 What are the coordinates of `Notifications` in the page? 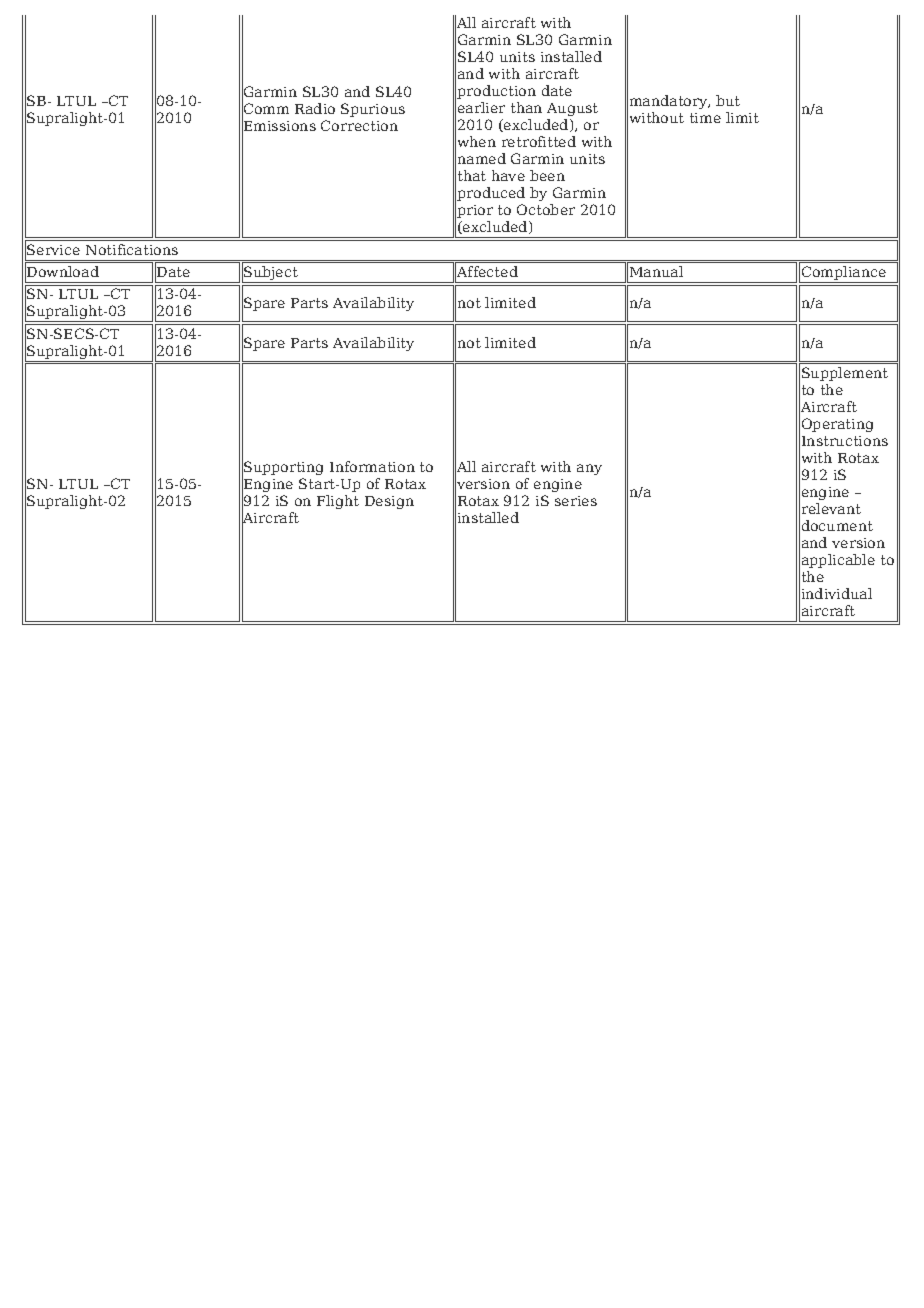 It's located at (132, 249).
